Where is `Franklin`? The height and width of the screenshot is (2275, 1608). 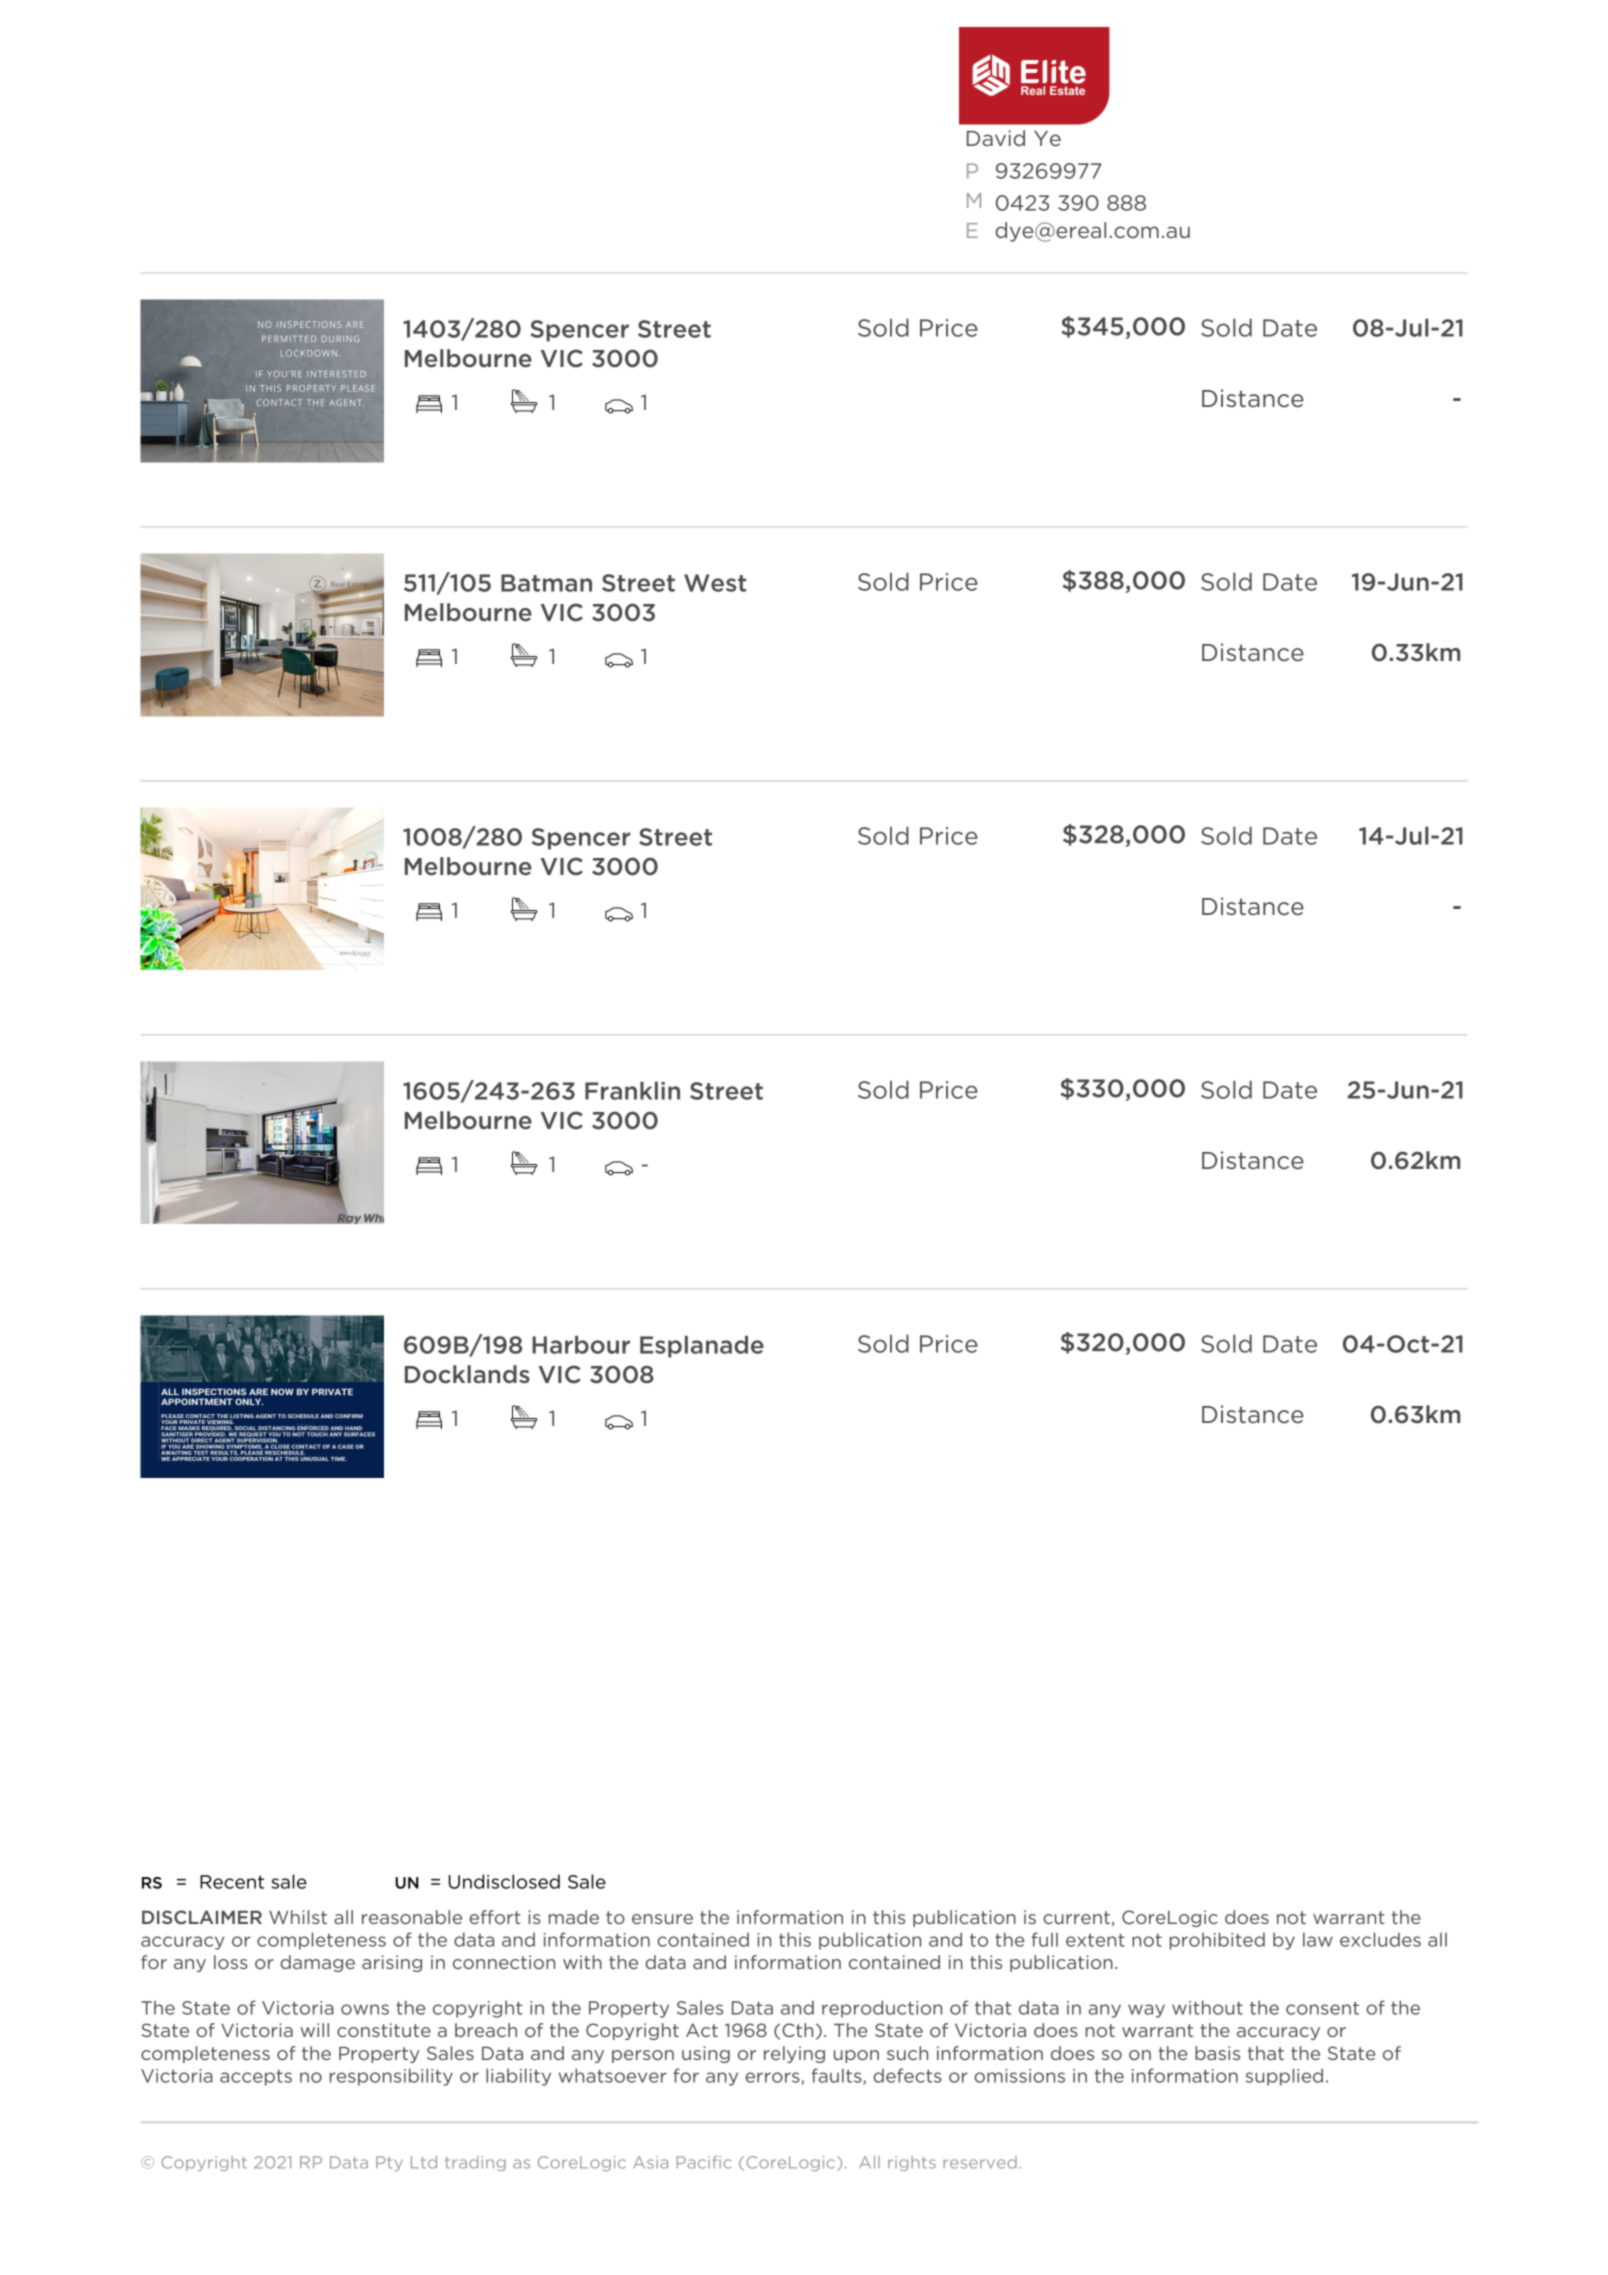
Franklin is located at coordinates (632, 1091).
